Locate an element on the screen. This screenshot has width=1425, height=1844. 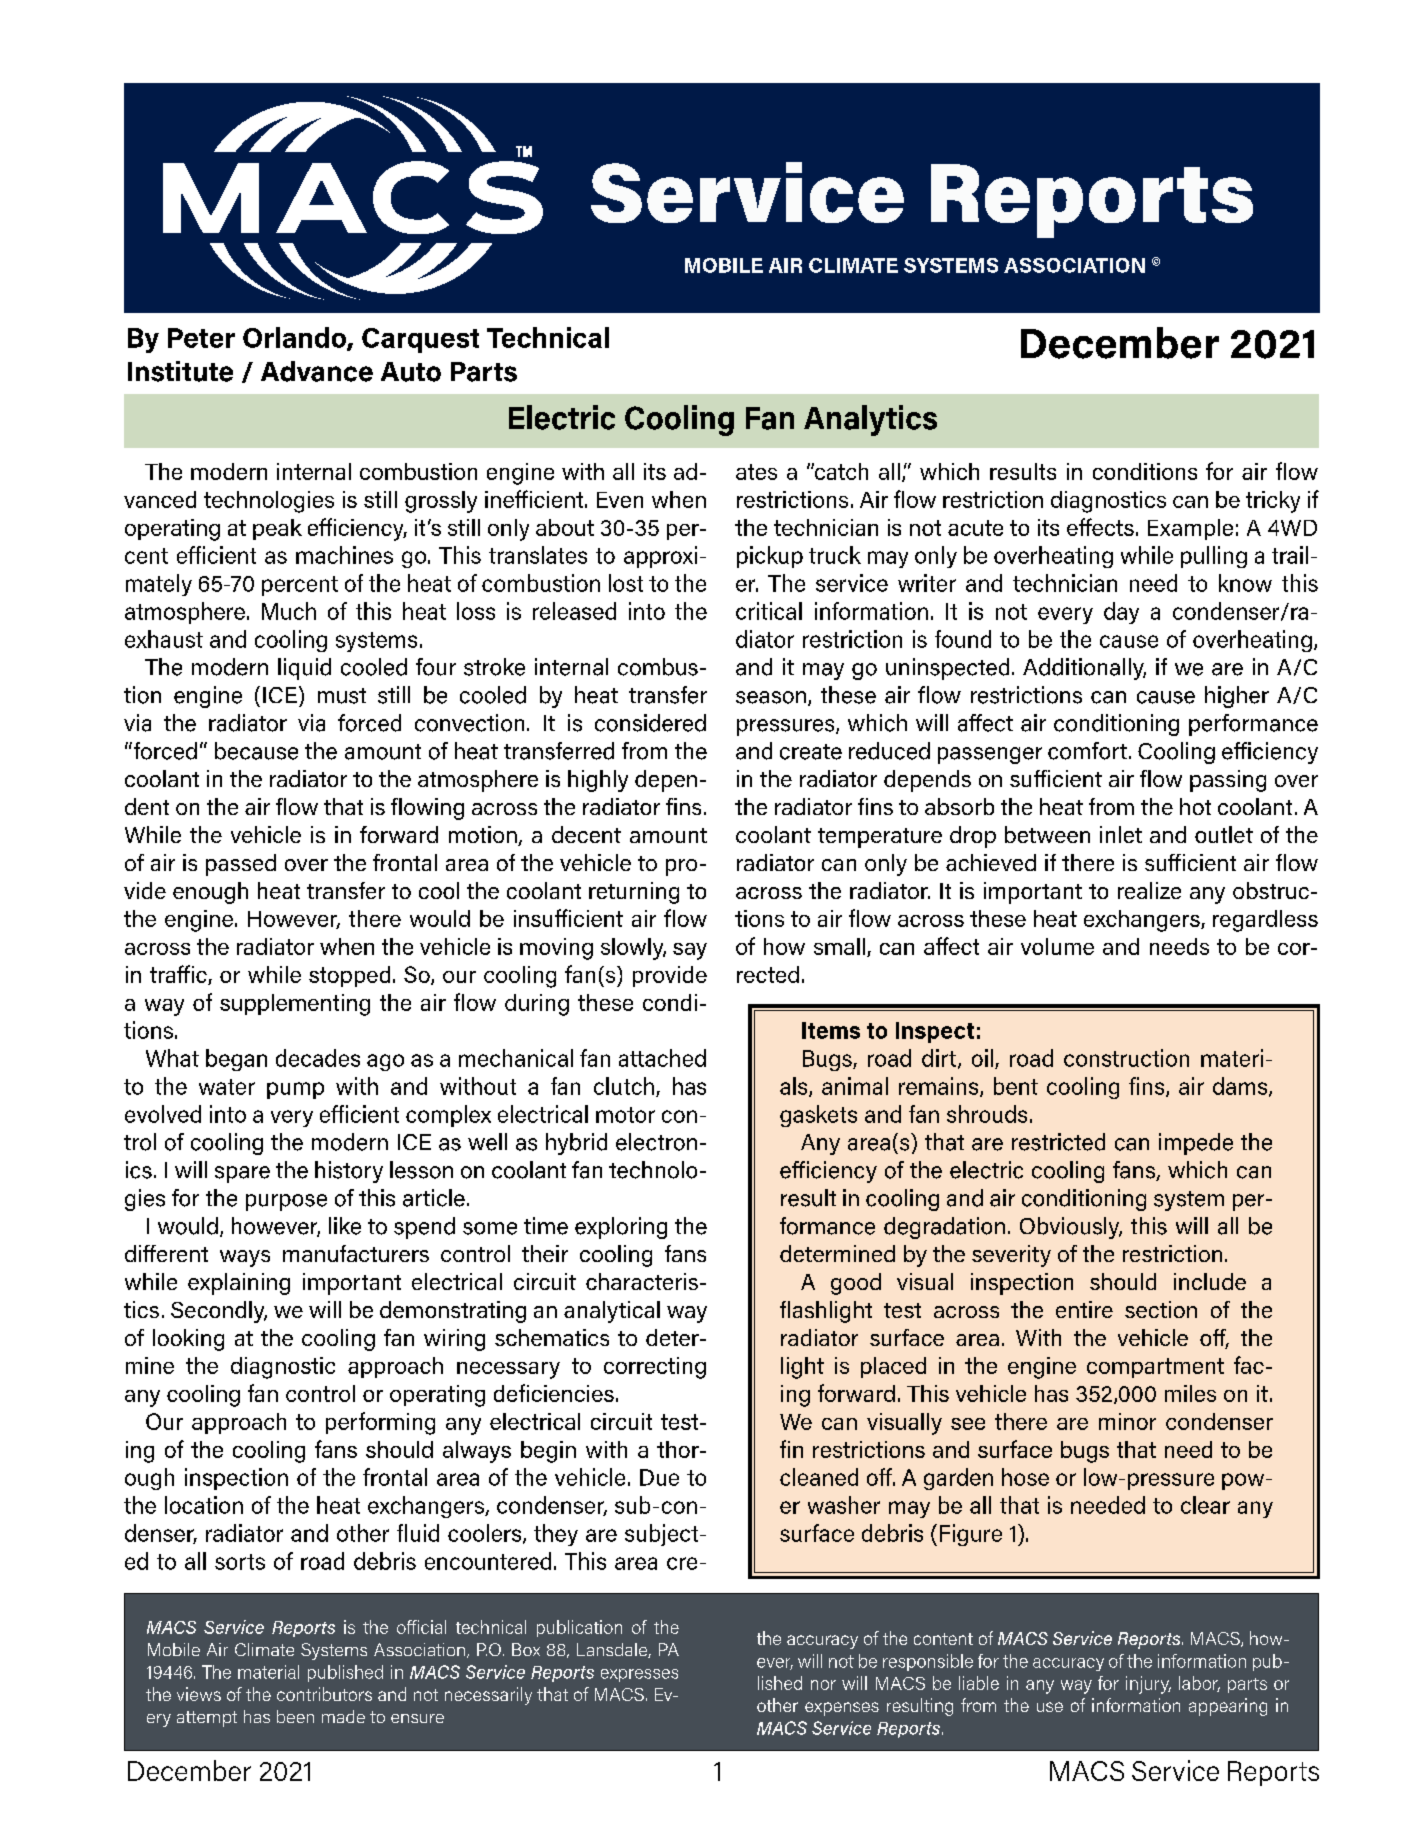
contributors is located at coordinates (324, 1694).
